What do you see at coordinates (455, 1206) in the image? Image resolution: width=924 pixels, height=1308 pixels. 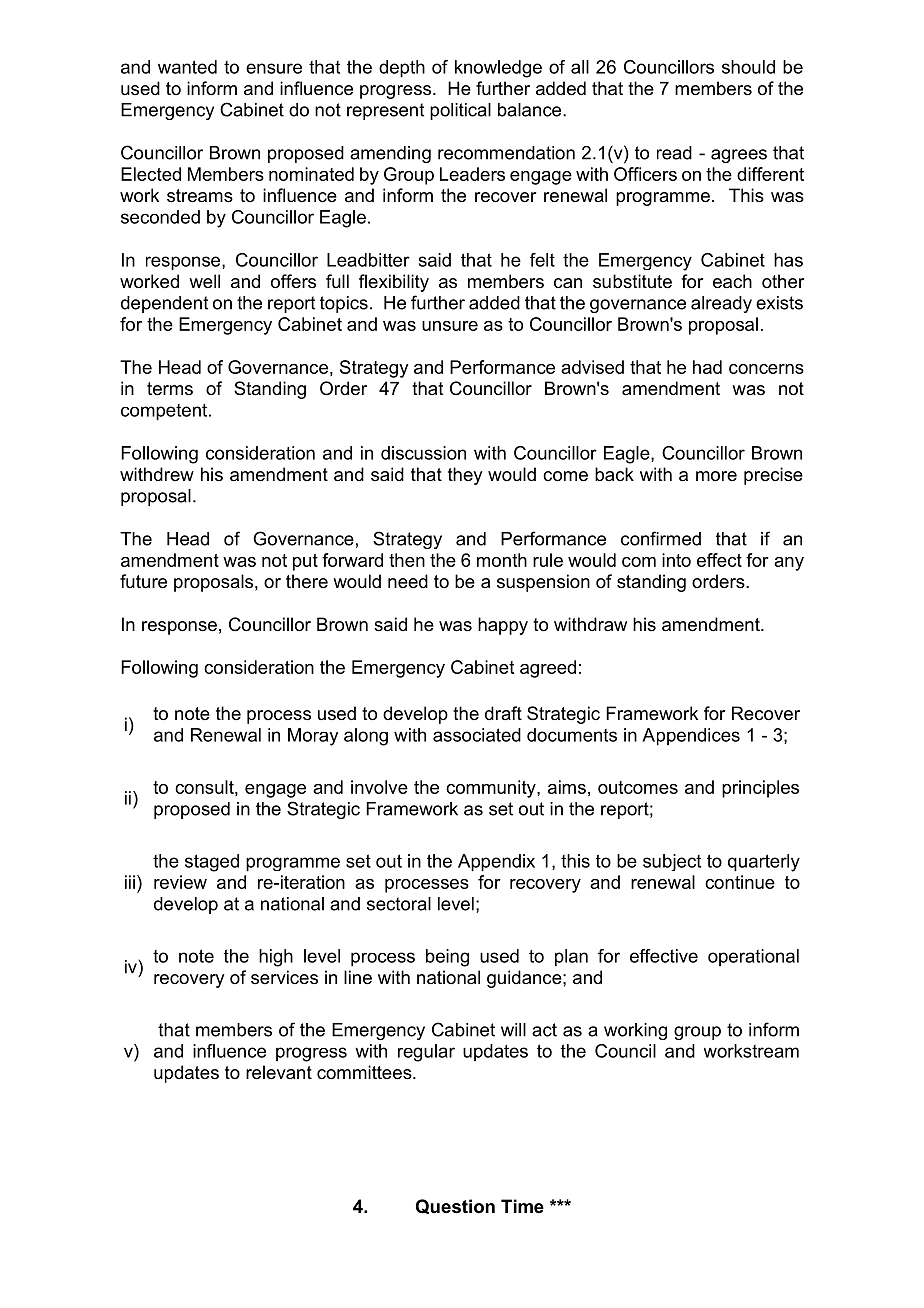 I see `Question` at bounding box center [455, 1206].
